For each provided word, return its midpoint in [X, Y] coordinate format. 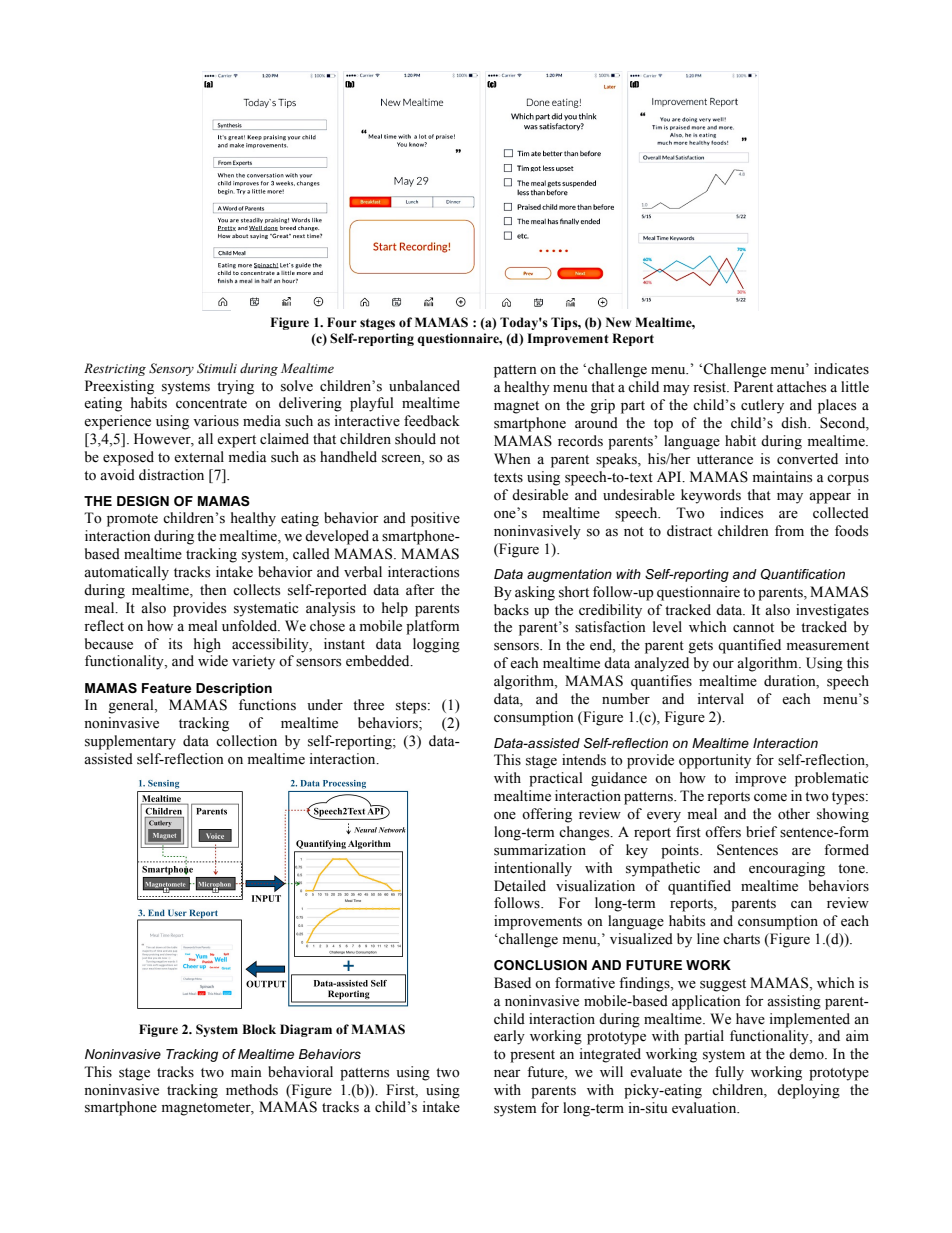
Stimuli [217, 368]
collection [246, 741]
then [213, 590]
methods [252, 1090]
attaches [801, 387]
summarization [540, 850]
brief [761, 832]
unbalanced [424, 386]
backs [511, 610]
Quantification [803, 574]
